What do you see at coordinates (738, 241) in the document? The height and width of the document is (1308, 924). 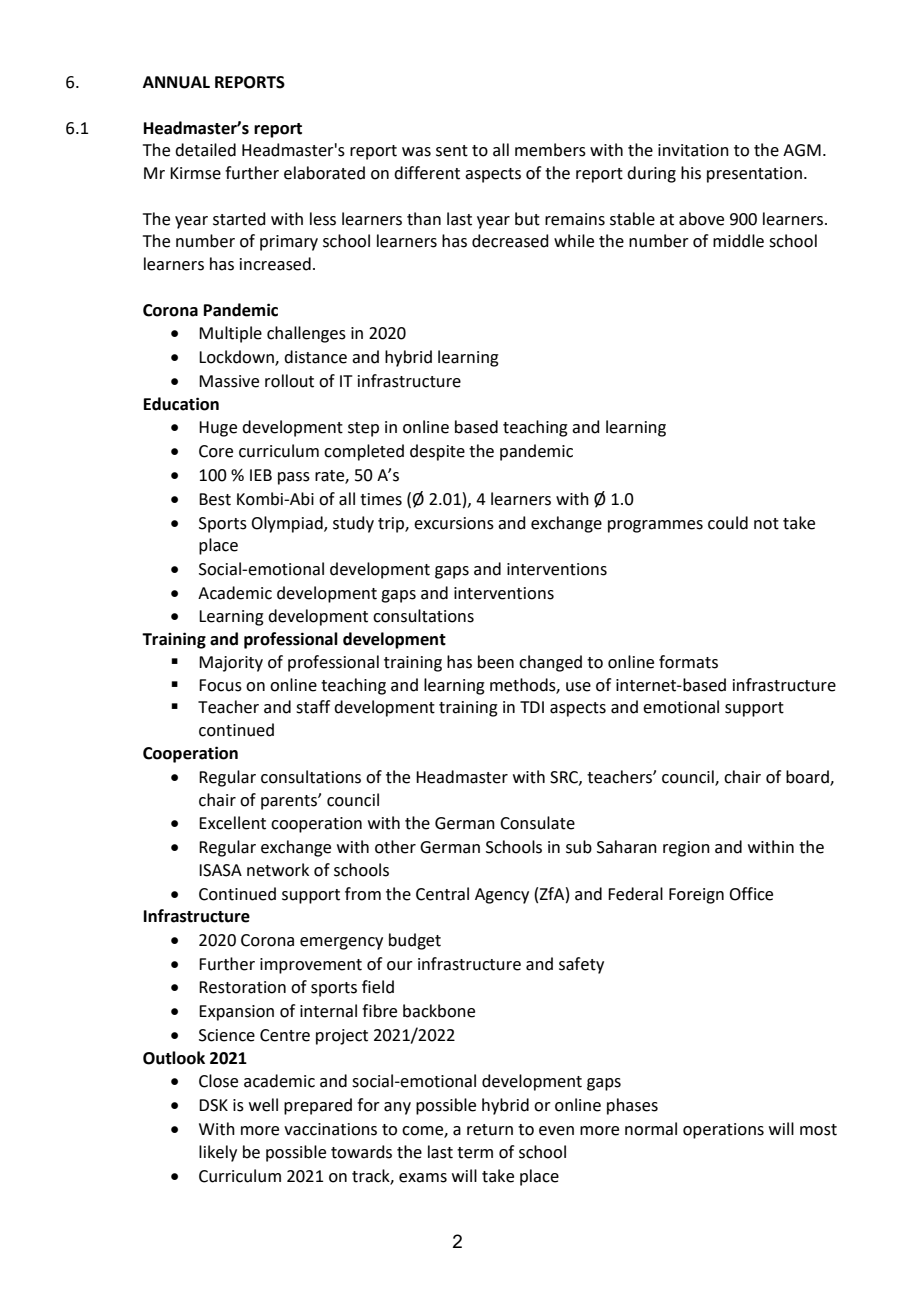 I see `middle` at bounding box center [738, 241].
